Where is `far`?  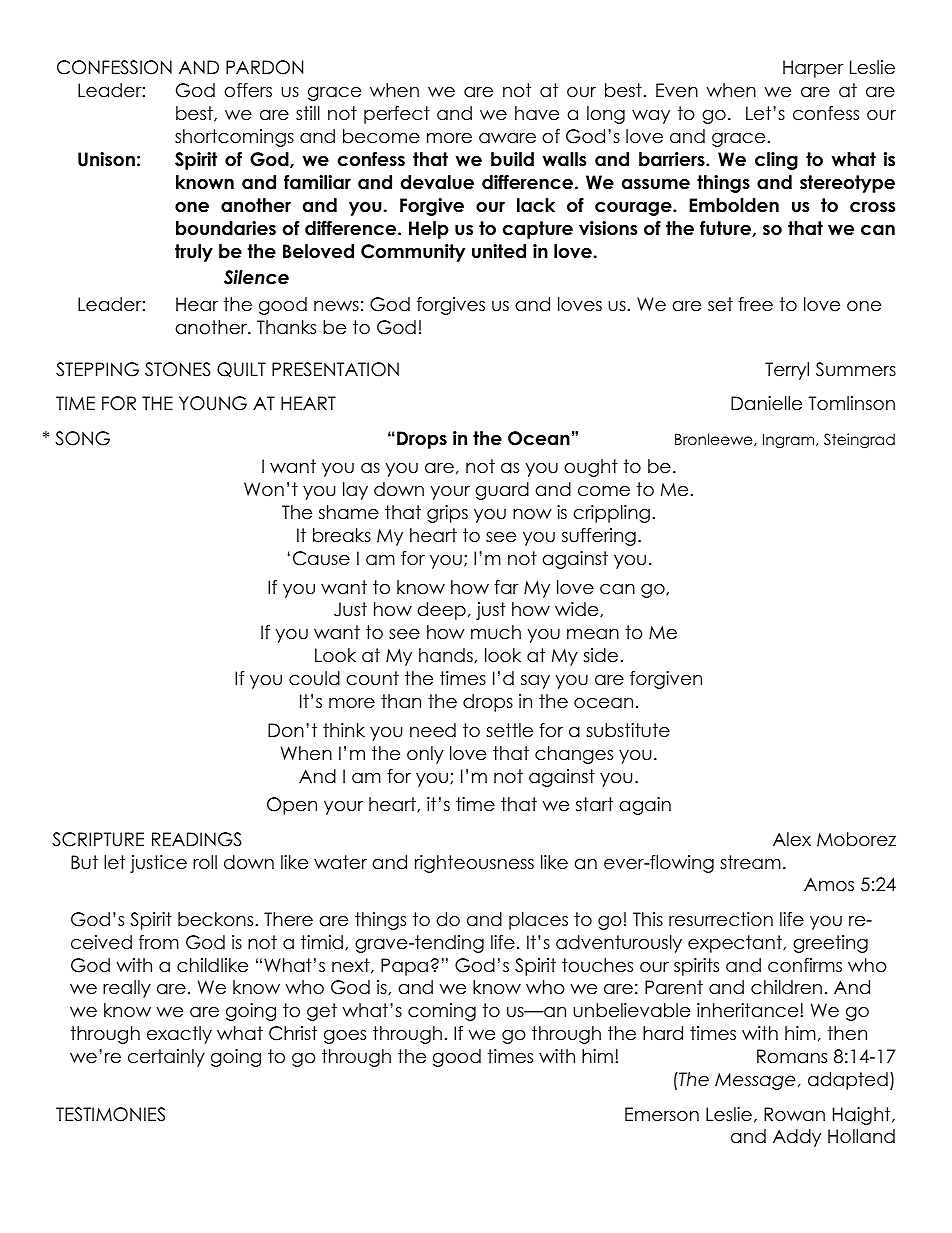
far is located at coordinates (506, 587).
